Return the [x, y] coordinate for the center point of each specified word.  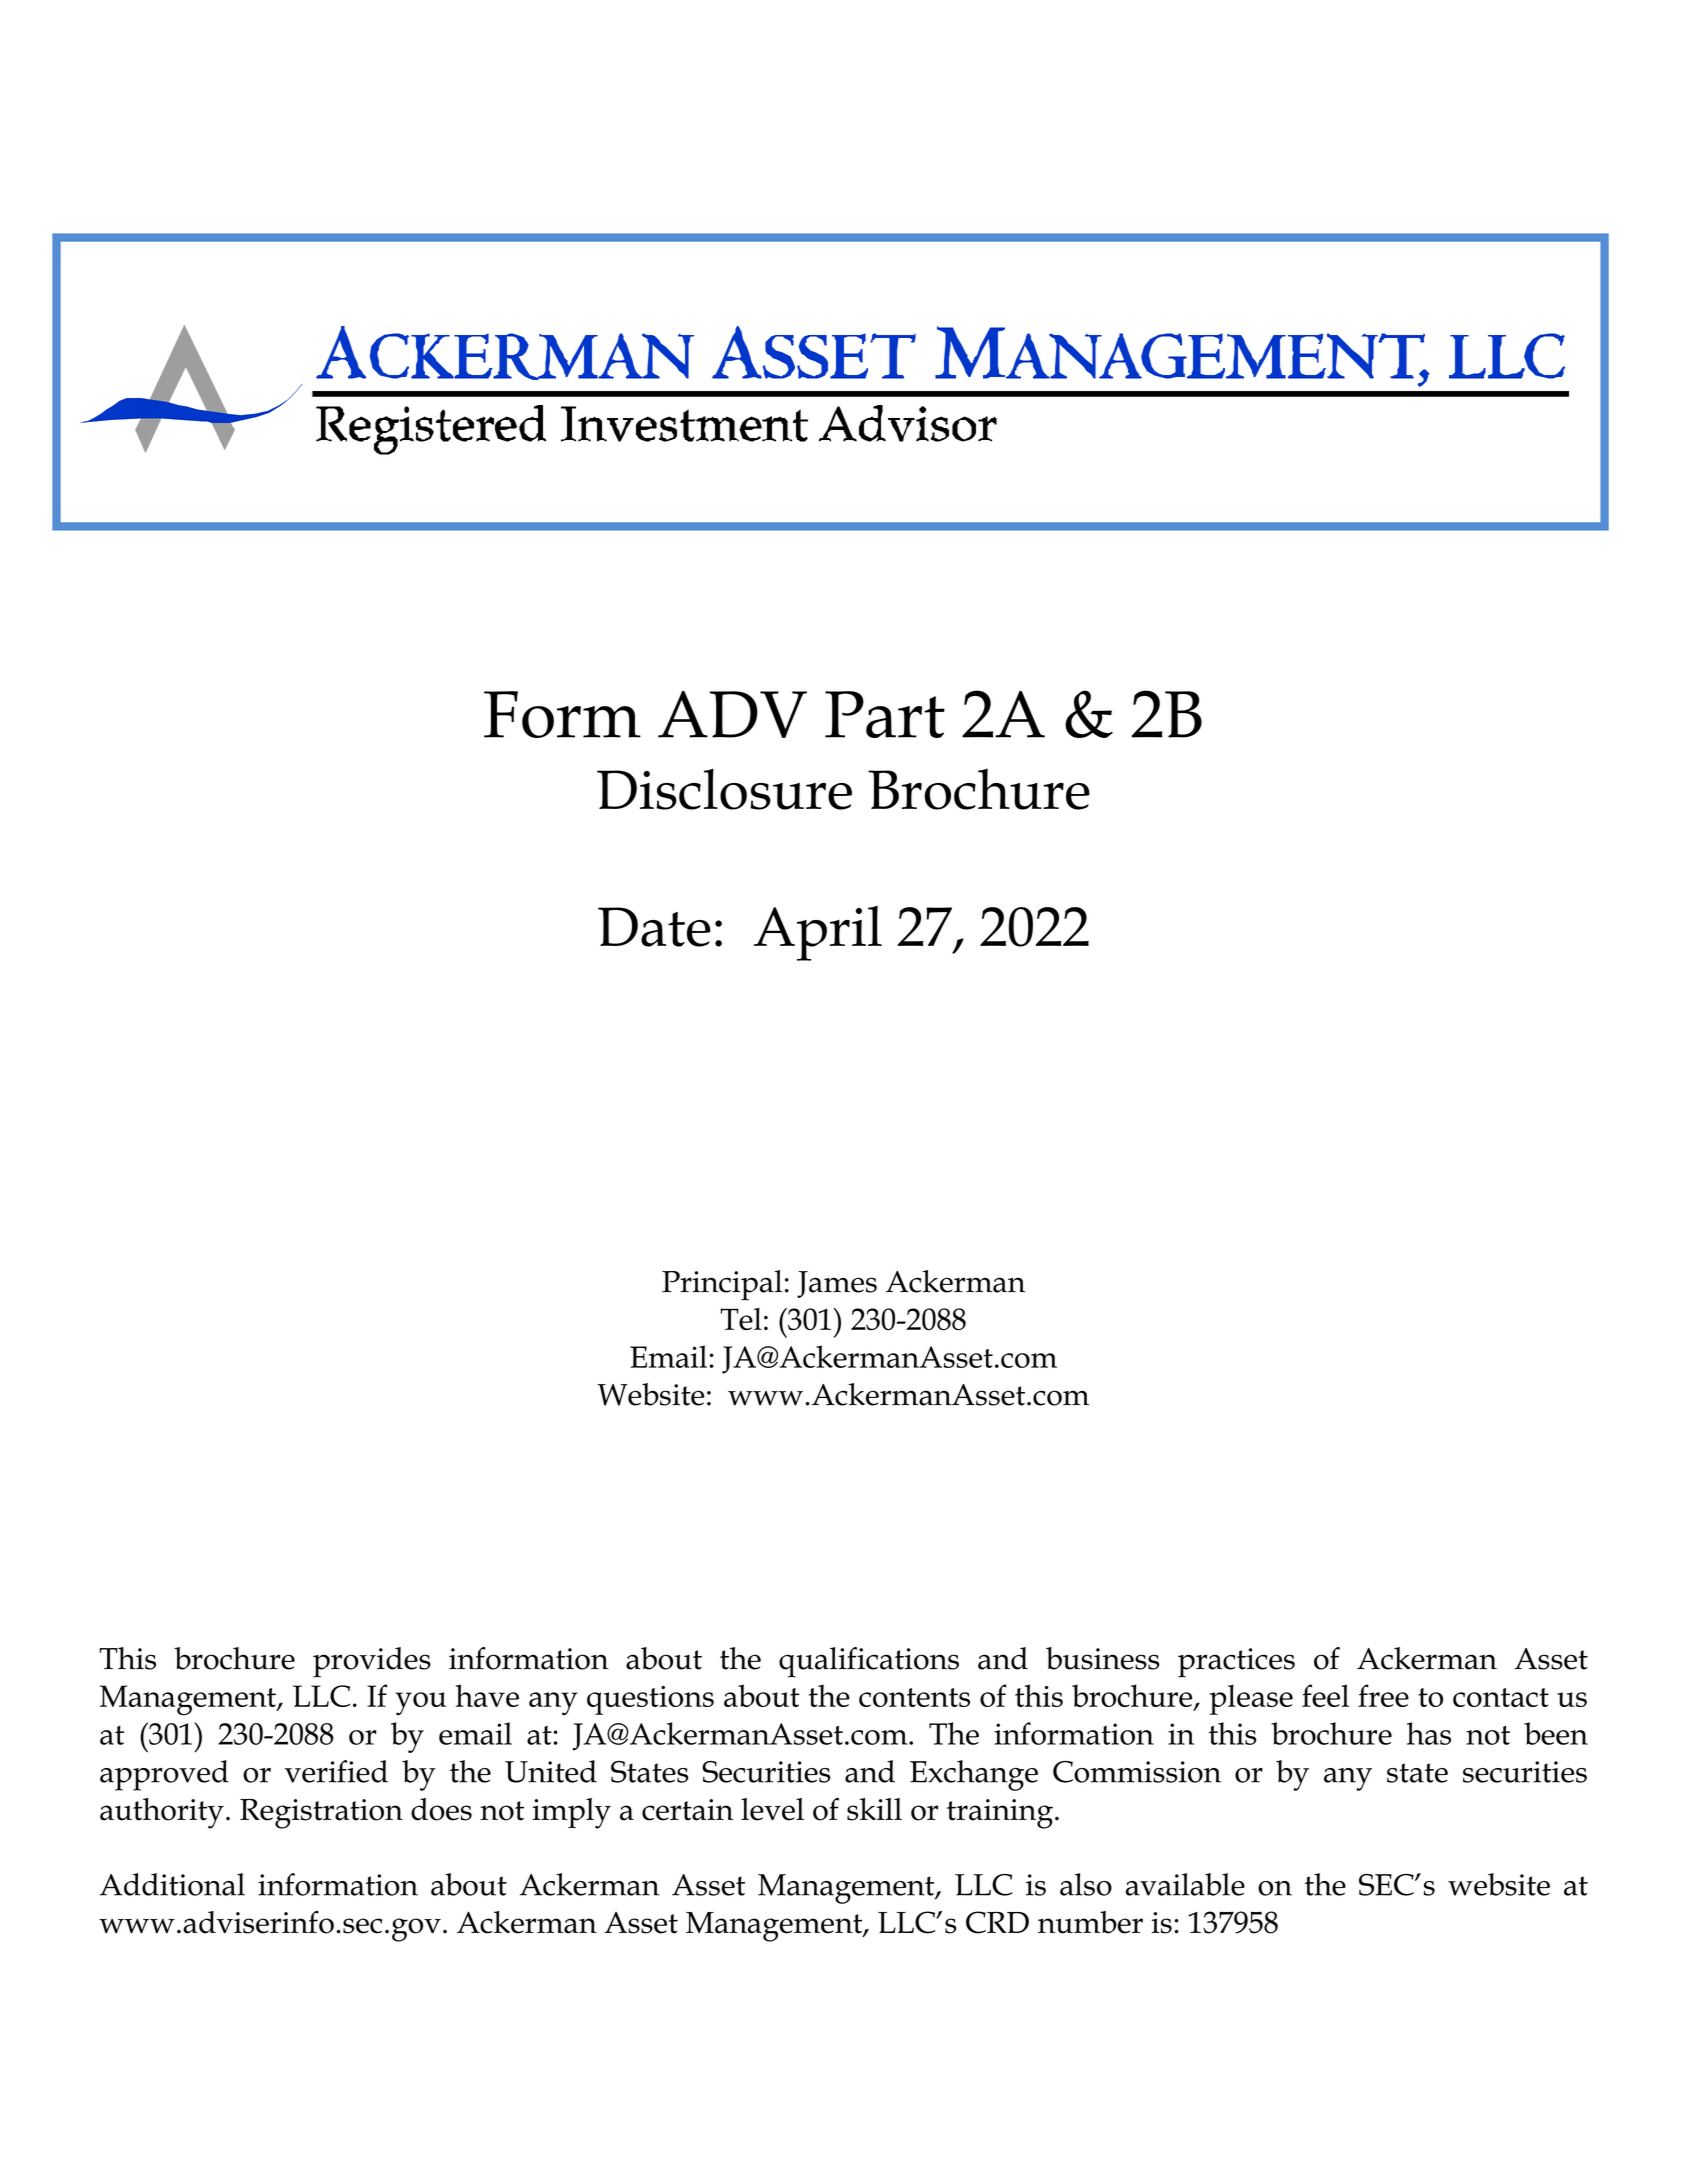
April [818, 933]
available [1185, 1884]
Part [885, 714]
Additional [172, 1884]
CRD [997, 1922]
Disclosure [724, 789]
